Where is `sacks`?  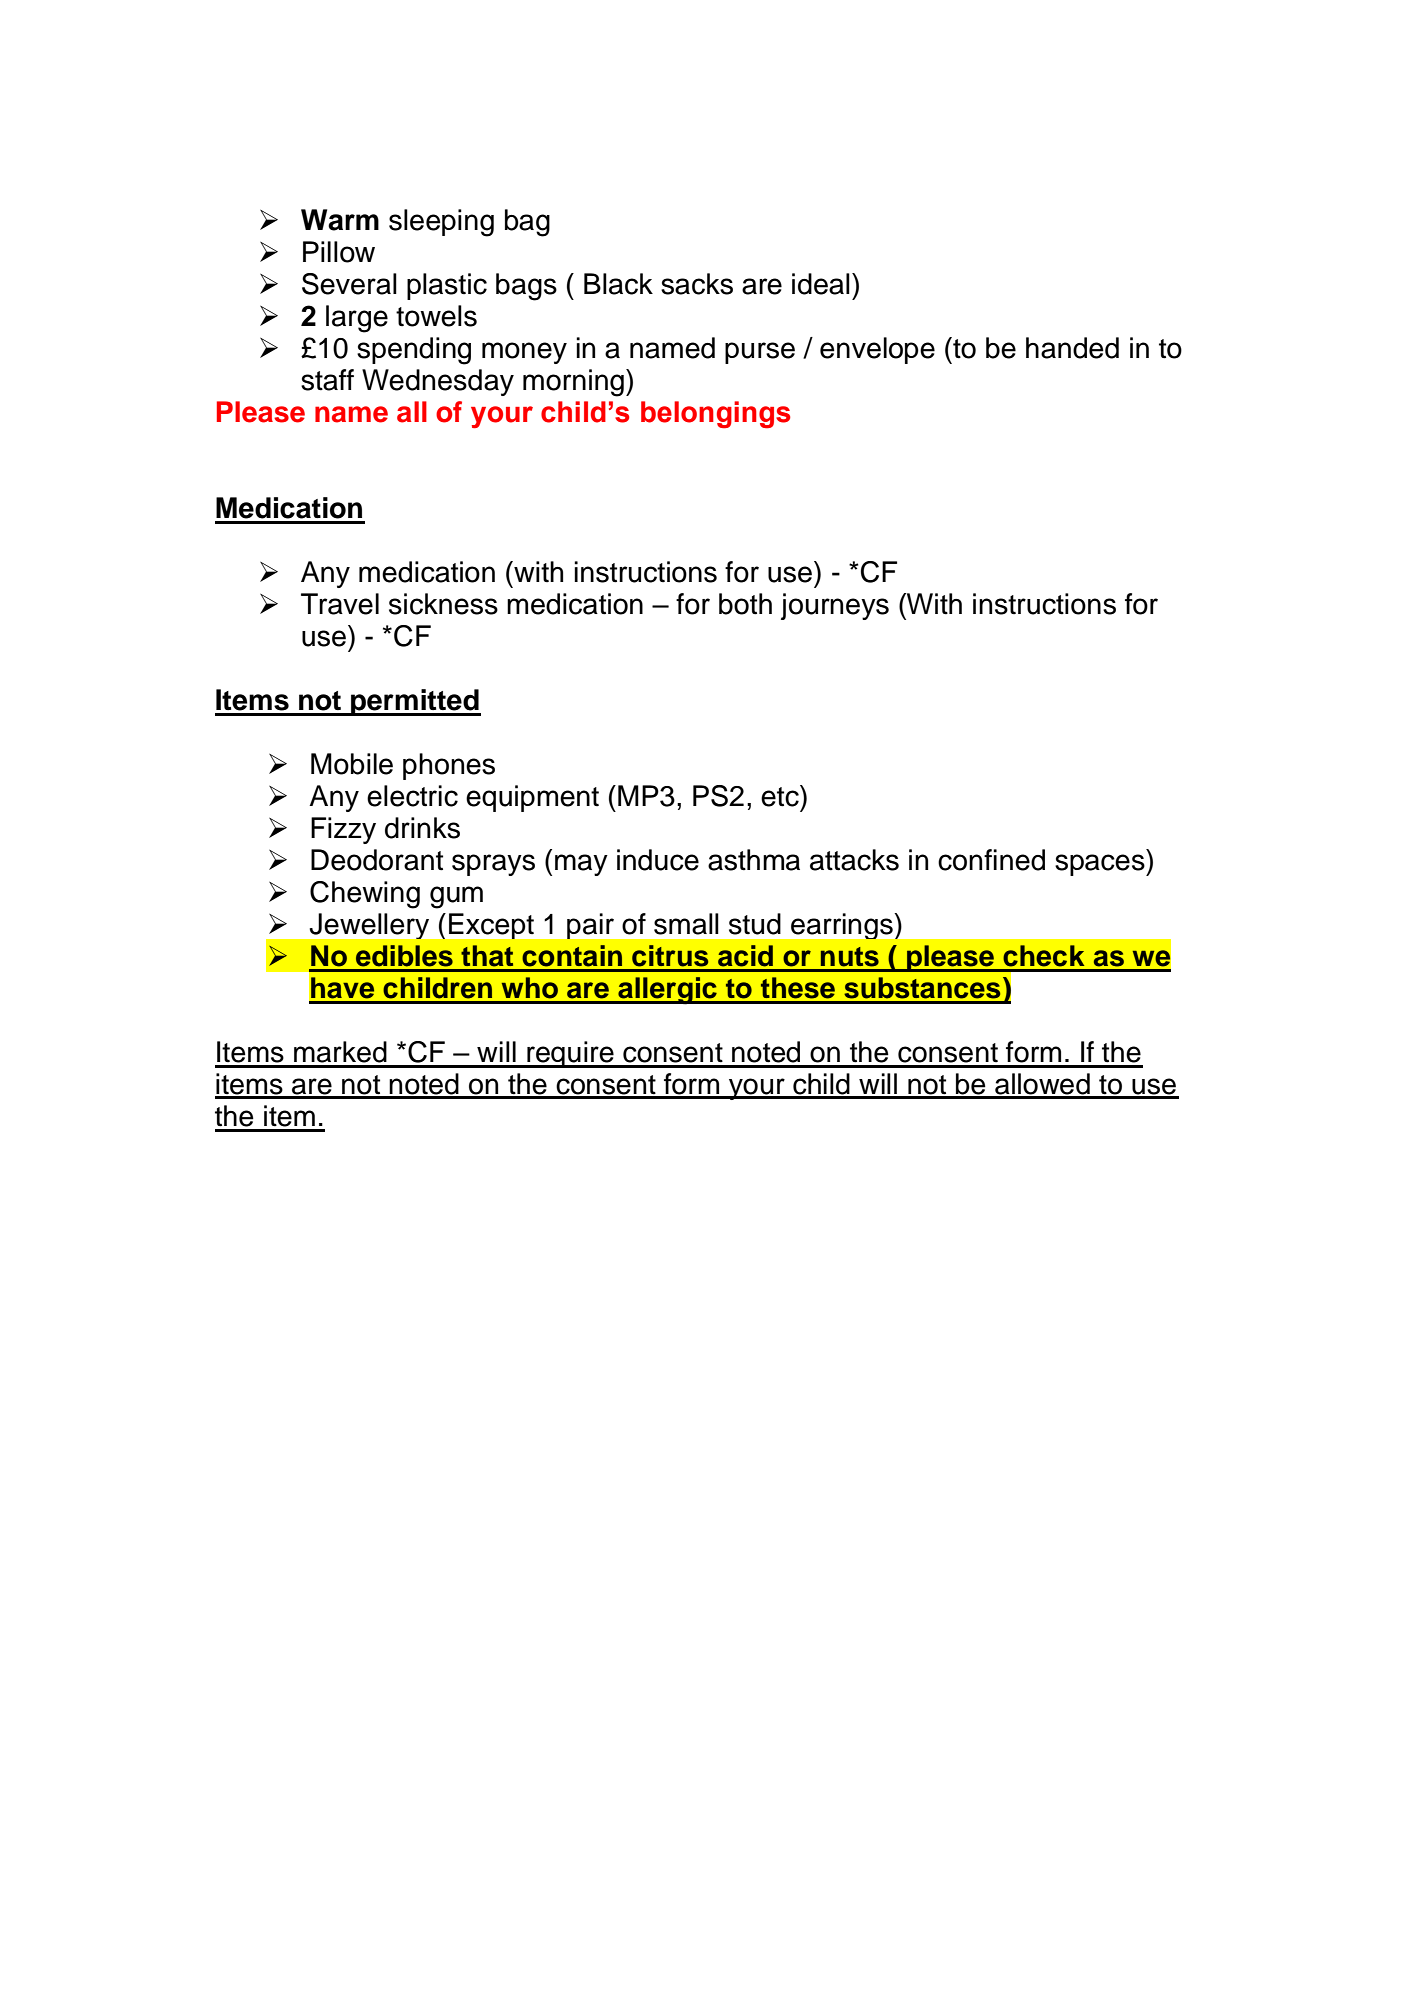
sacks is located at coordinates (697, 284).
